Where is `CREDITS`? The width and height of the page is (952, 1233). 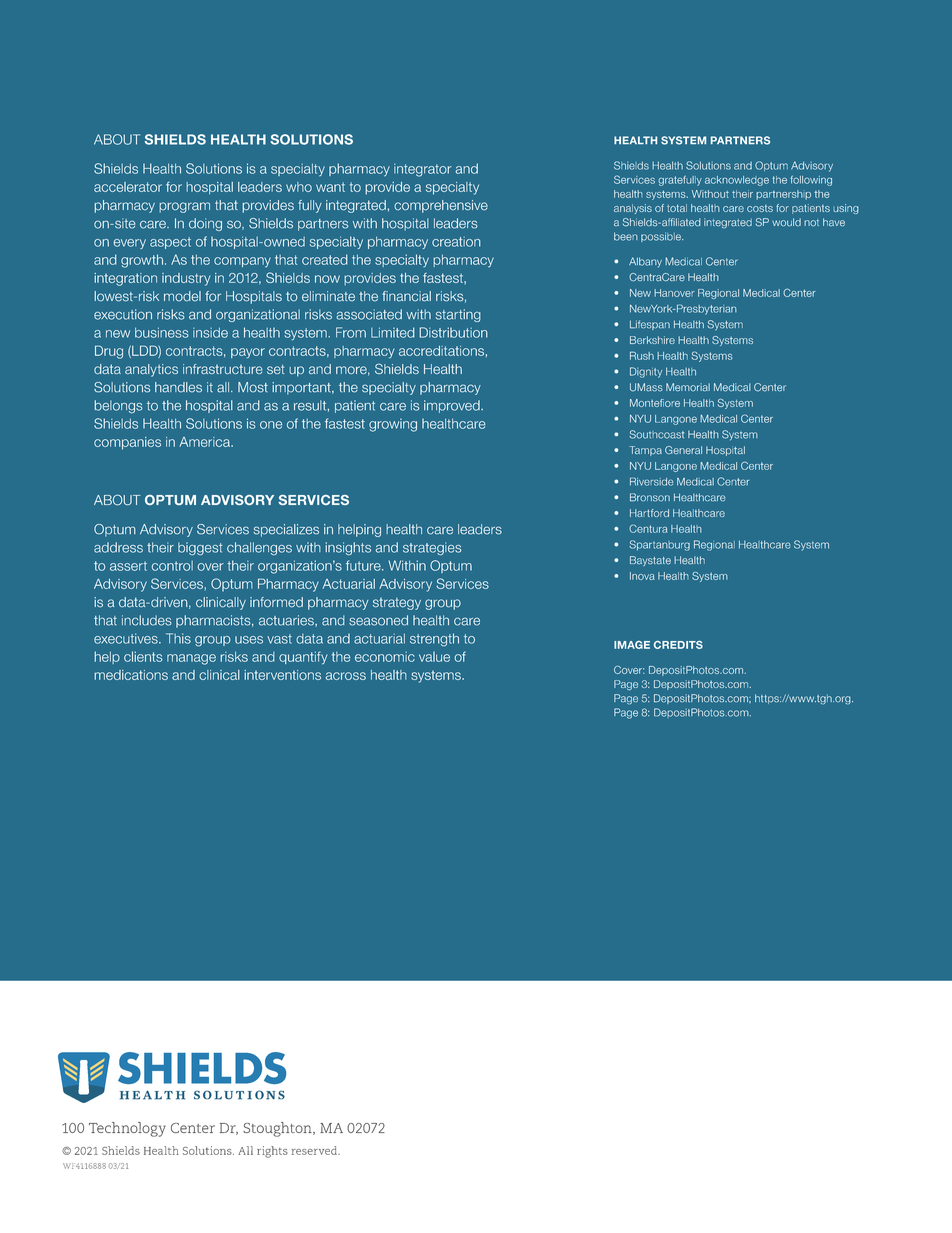 CREDITS is located at coordinates (678, 645).
